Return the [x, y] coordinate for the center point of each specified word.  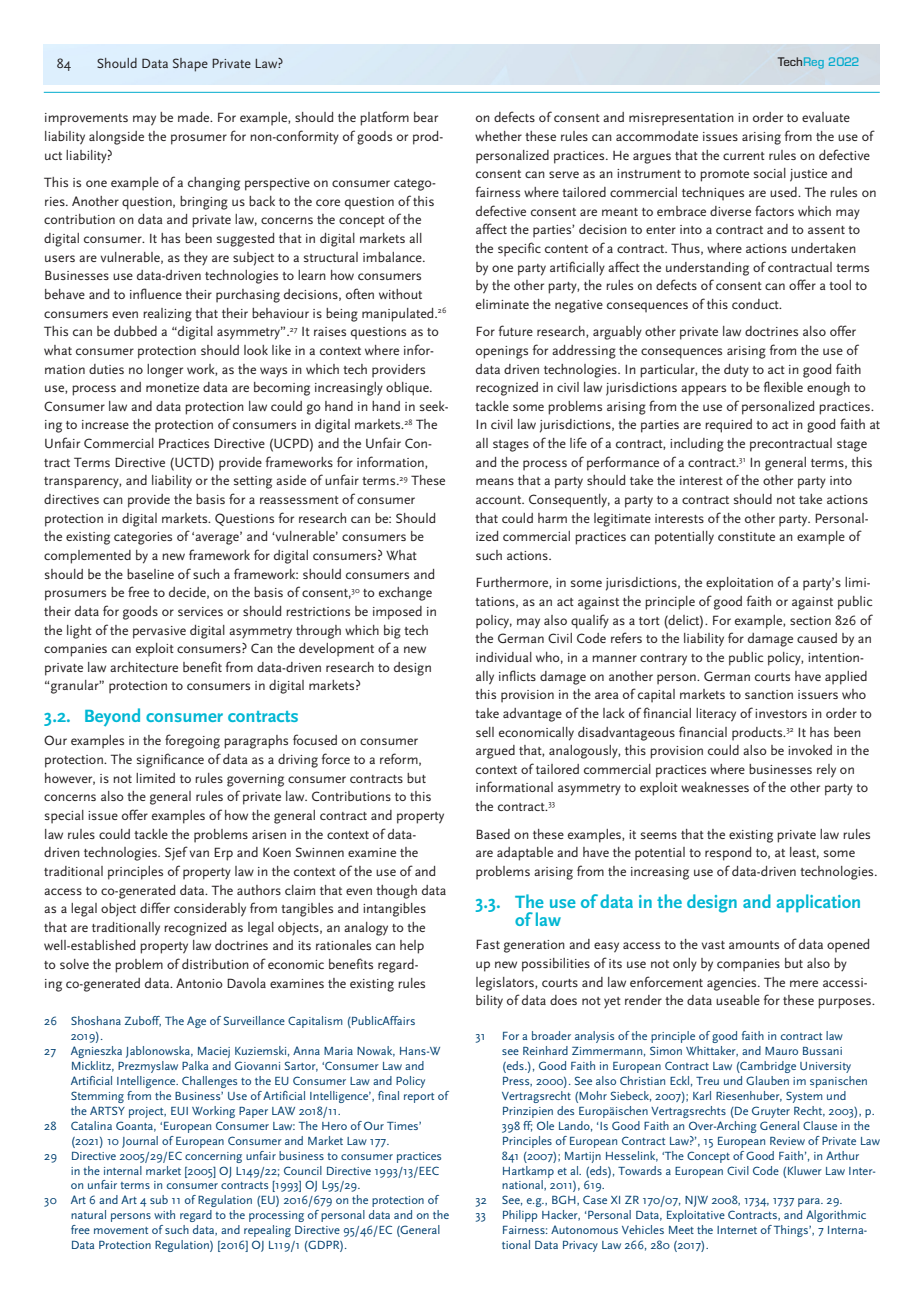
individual [504, 657]
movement [121, 1230]
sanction [769, 694]
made [195, 117]
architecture [144, 667]
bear [426, 117]
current [744, 156]
